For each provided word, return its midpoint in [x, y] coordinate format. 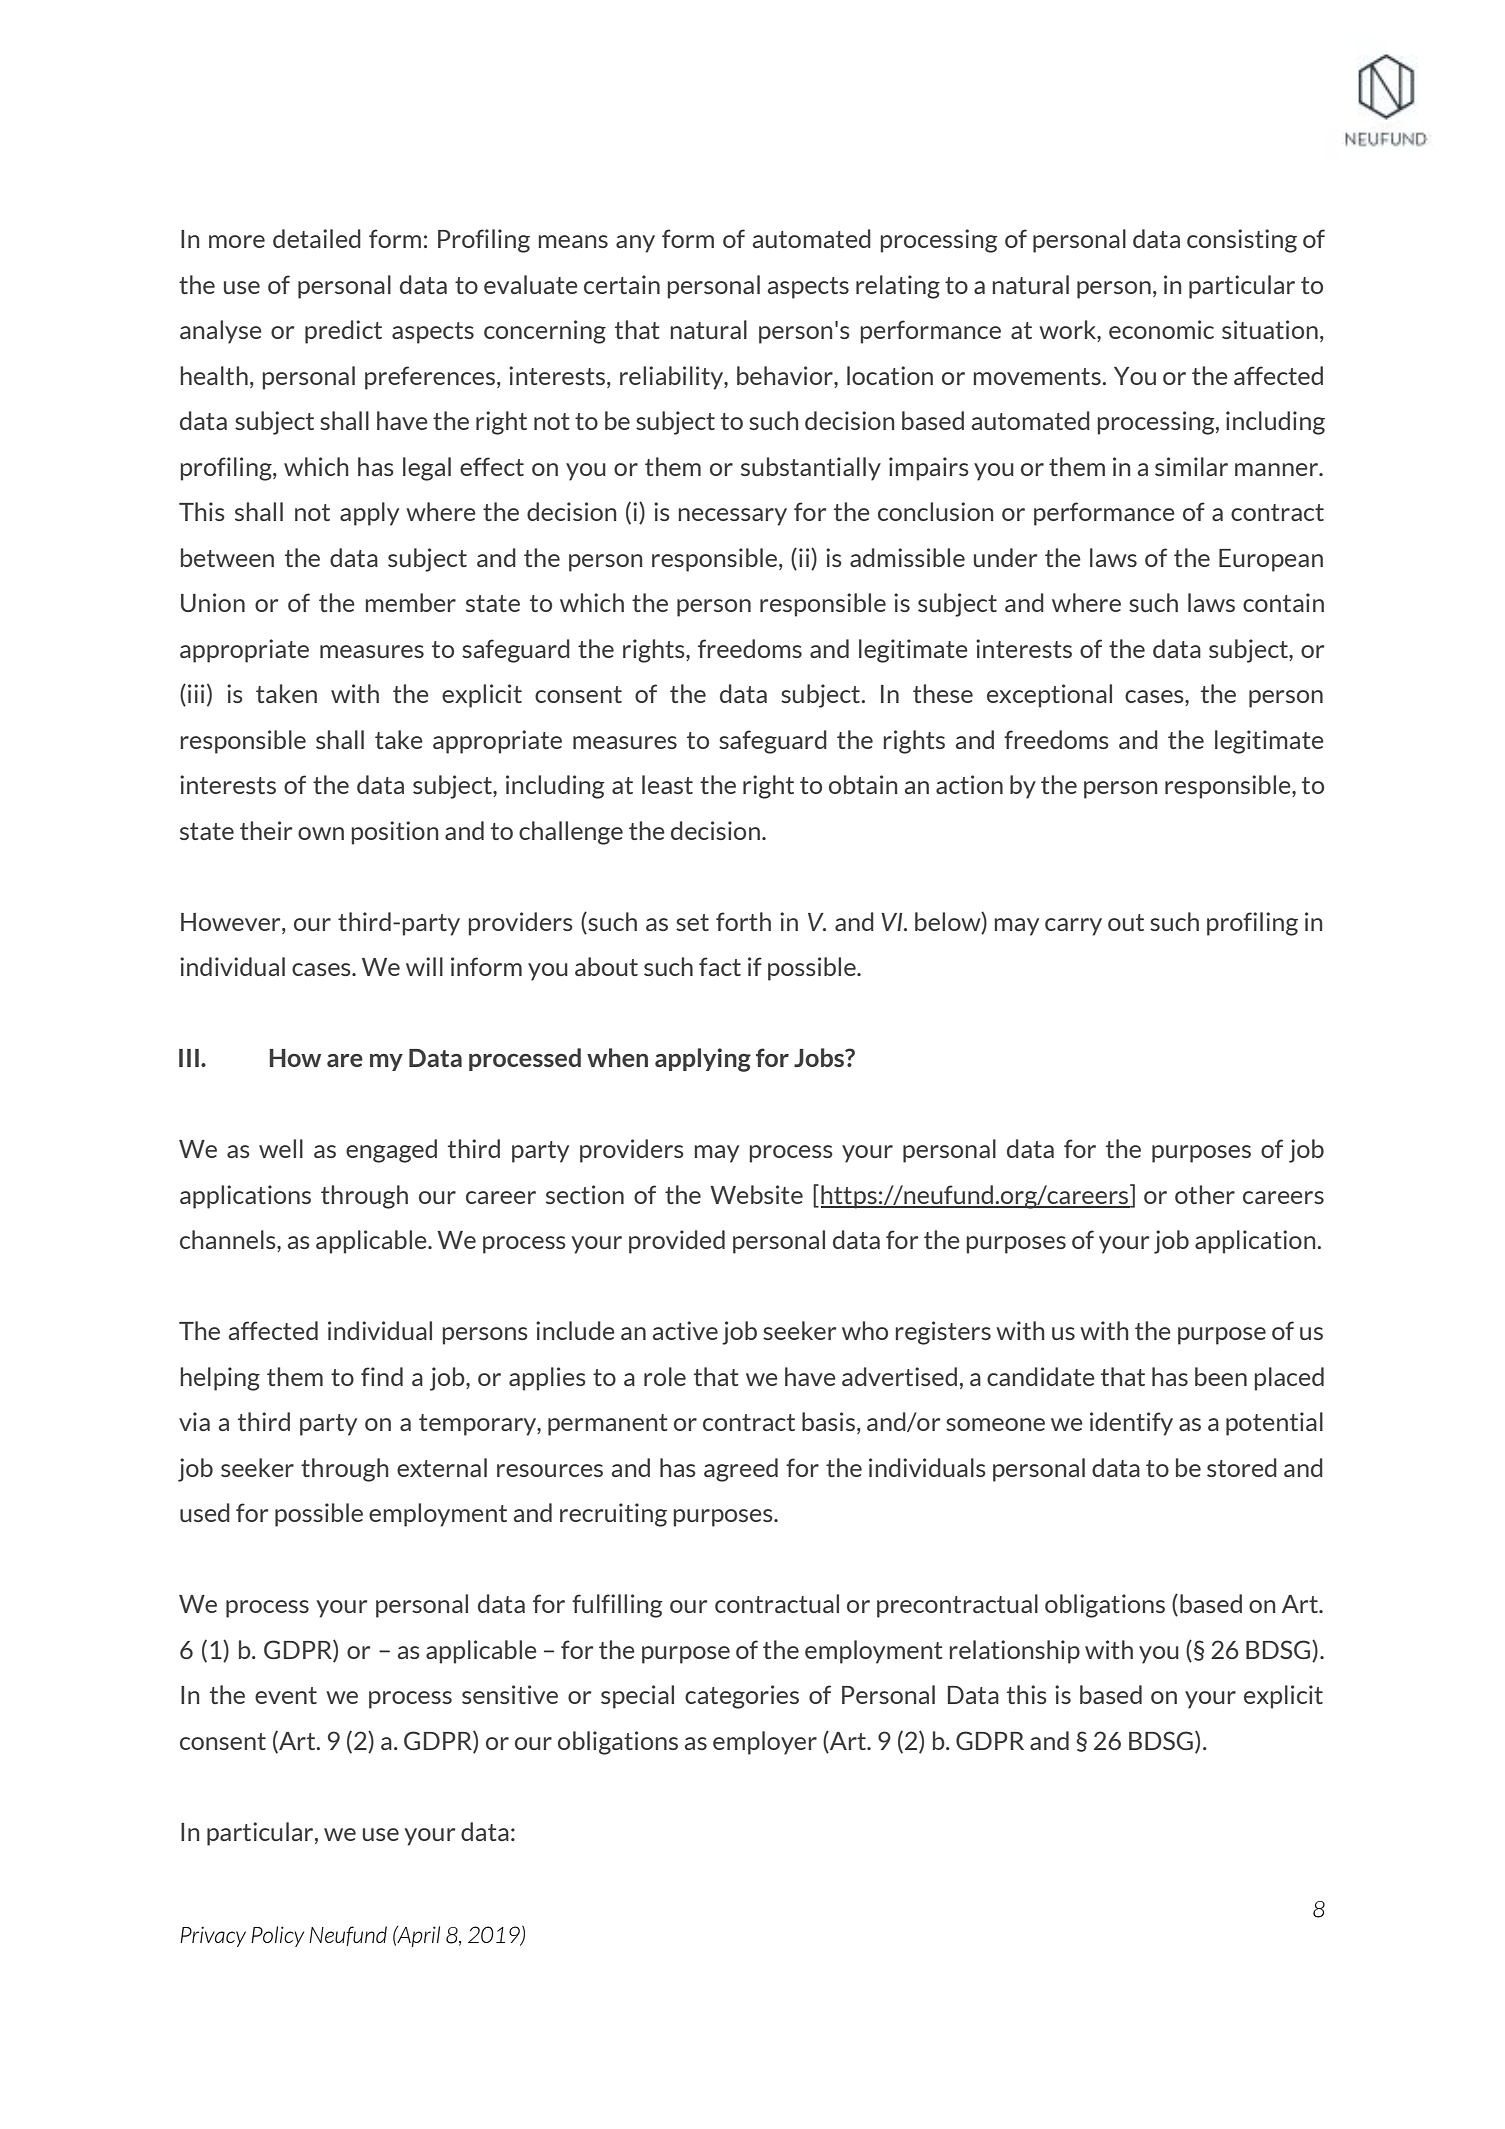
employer [765, 1743]
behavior [786, 375]
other [1205, 1194]
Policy [277, 1936]
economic [1161, 329]
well [281, 1148]
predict [343, 332]
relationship [1015, 1652]
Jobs [820, 1057]
